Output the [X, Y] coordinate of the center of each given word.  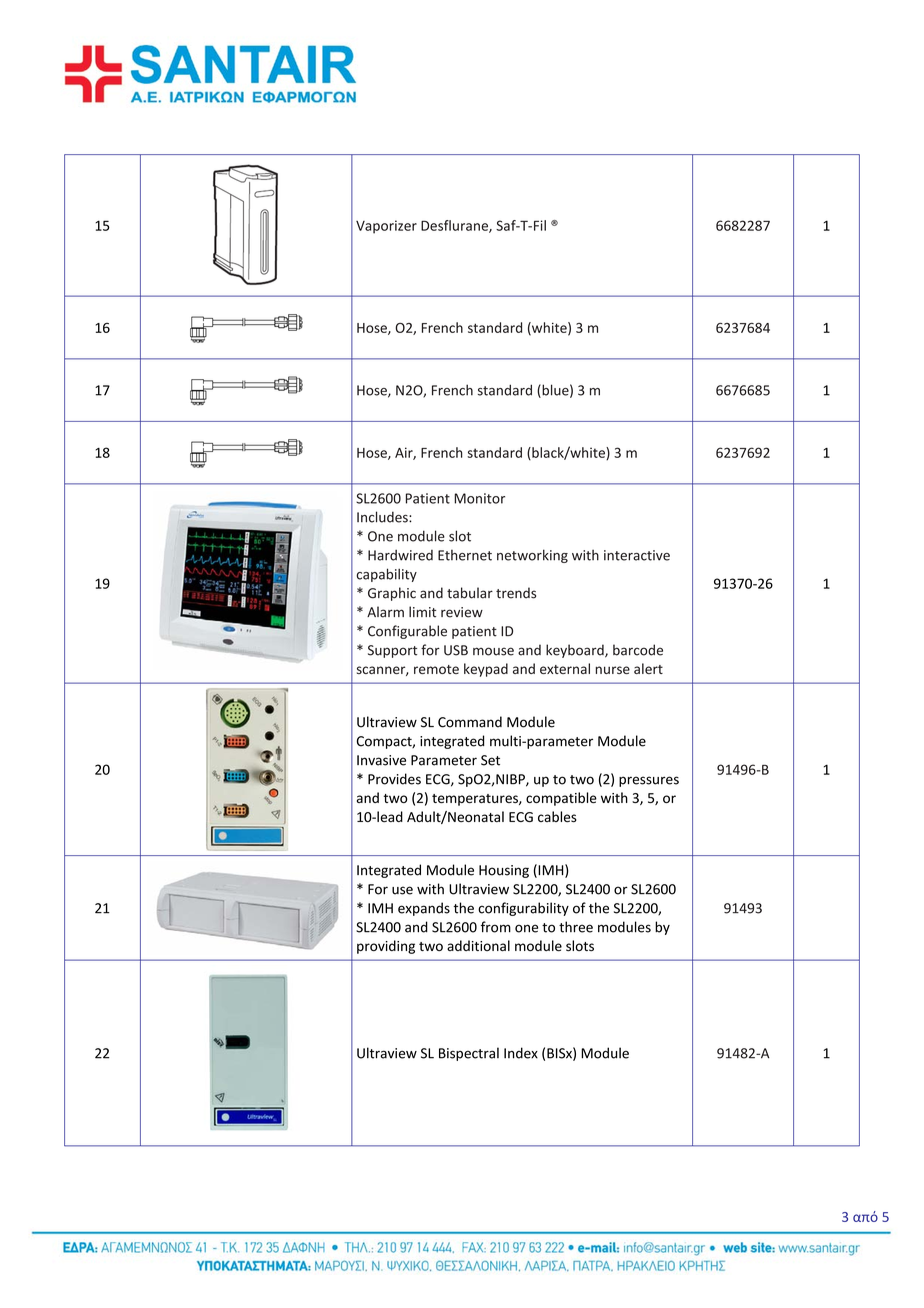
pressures [649, 781]
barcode [638, 650]
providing [386, 947]
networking [532, 556]
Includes [383, 517]
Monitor [479, 498]
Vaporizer [386, 227]
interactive [637, 555]
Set [490, 760]
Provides [394, 779]
